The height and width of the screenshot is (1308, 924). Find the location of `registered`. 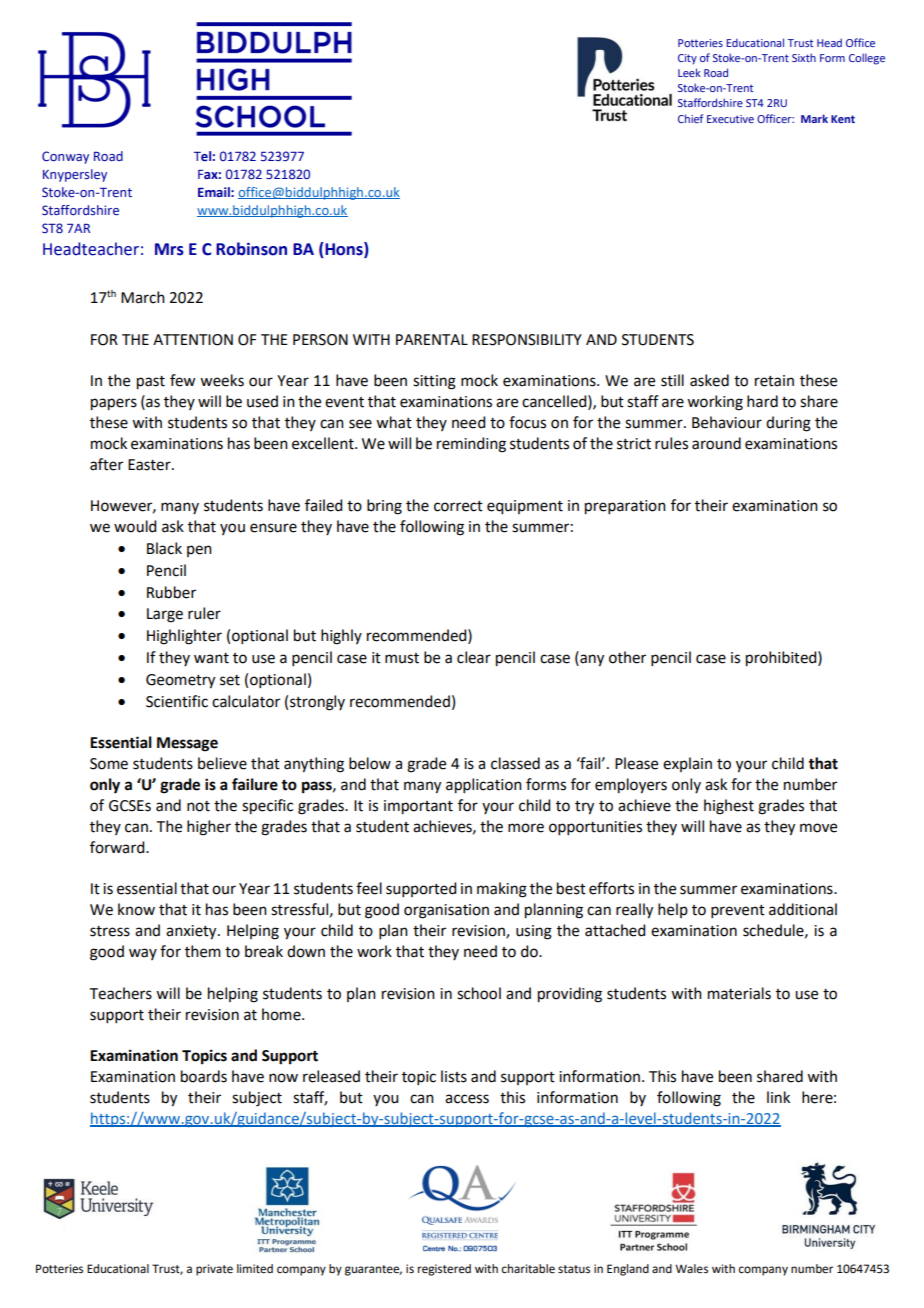

registered is located at coordinates (444, 1270).
